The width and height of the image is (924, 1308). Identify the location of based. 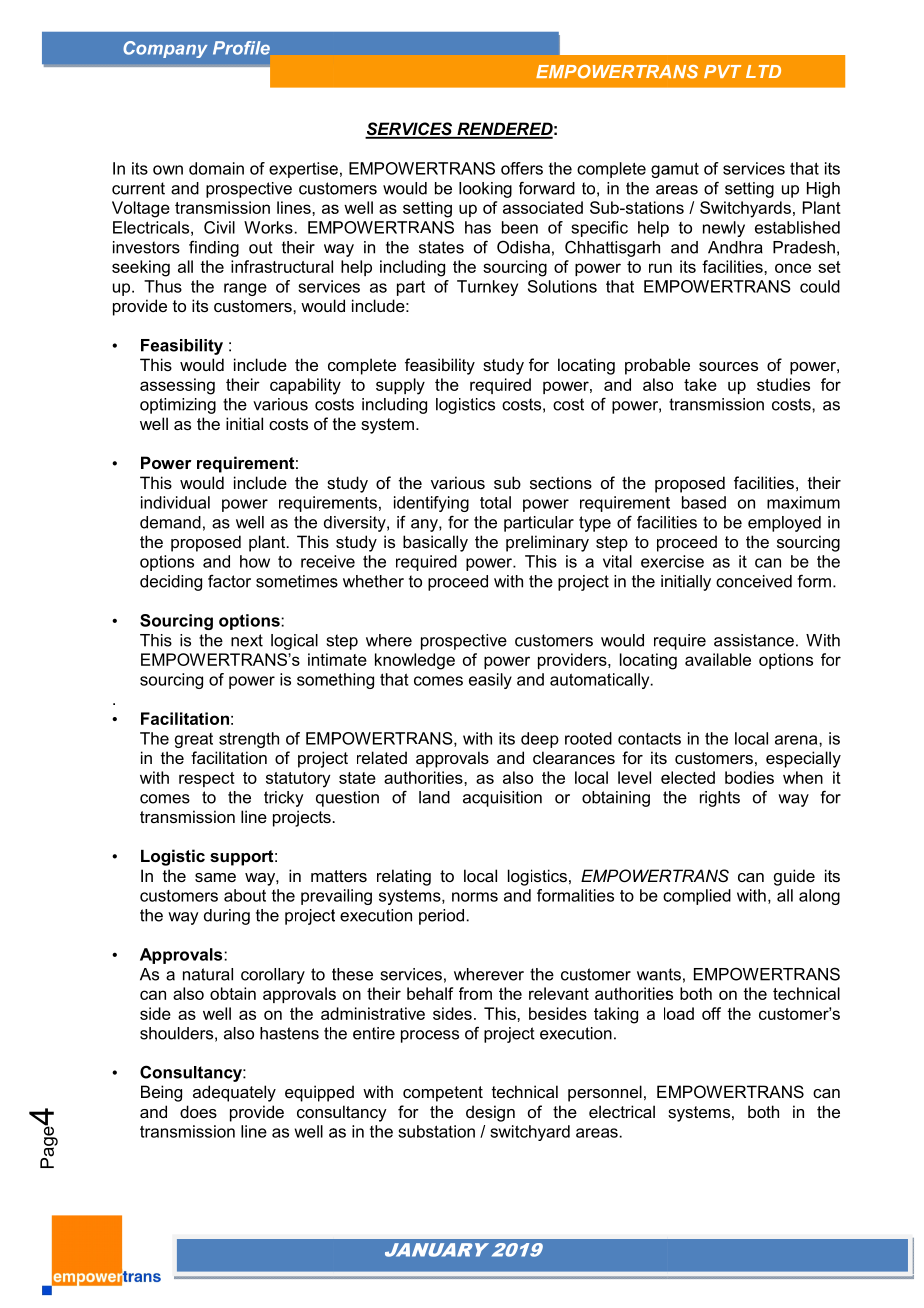
(704, 502).
